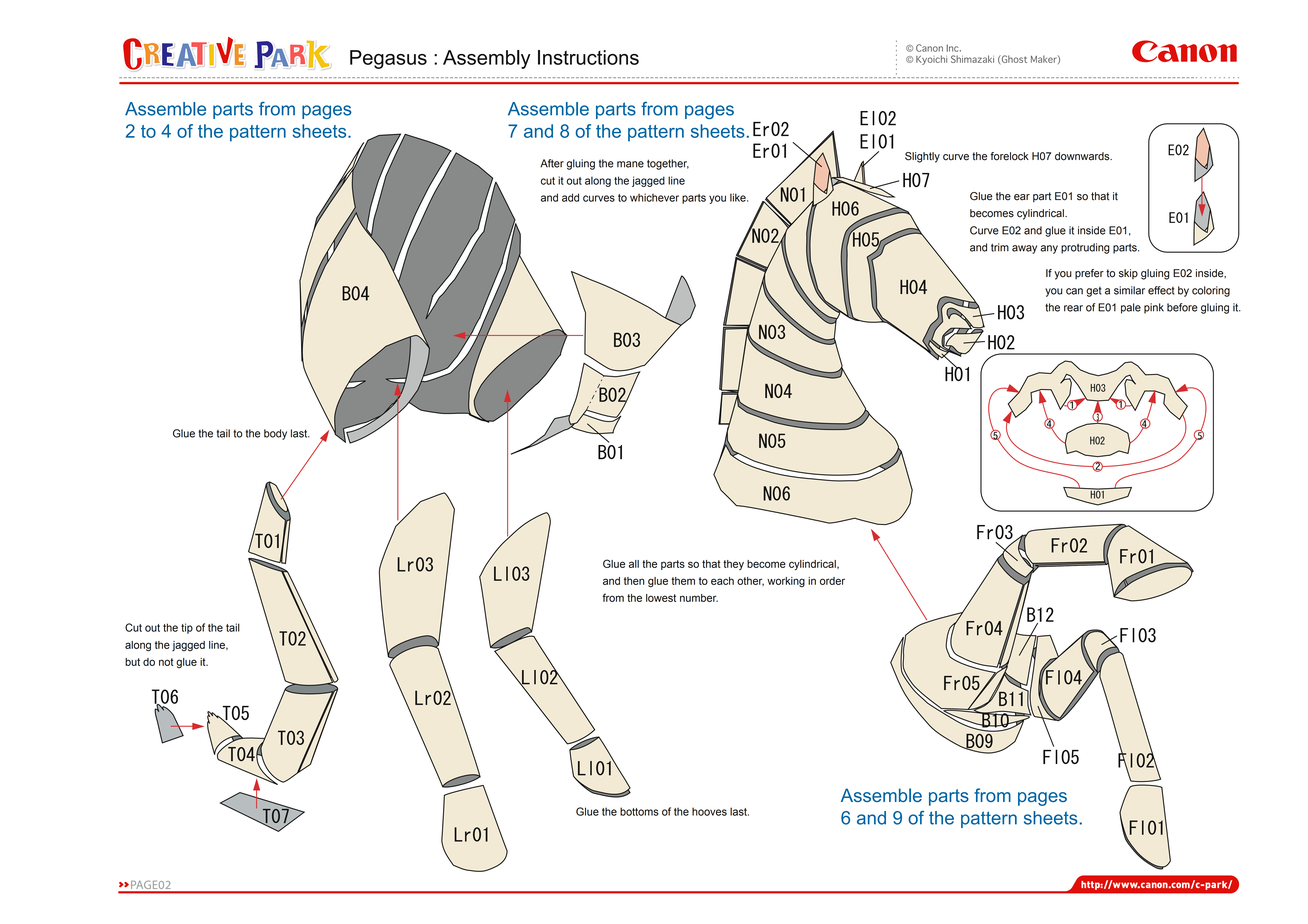 The height and width of the screenshot is (924, 1308). What do you see at coordinates (187, 628) in the screenshot?
I see `tip` at bounding box center [187, 628].
